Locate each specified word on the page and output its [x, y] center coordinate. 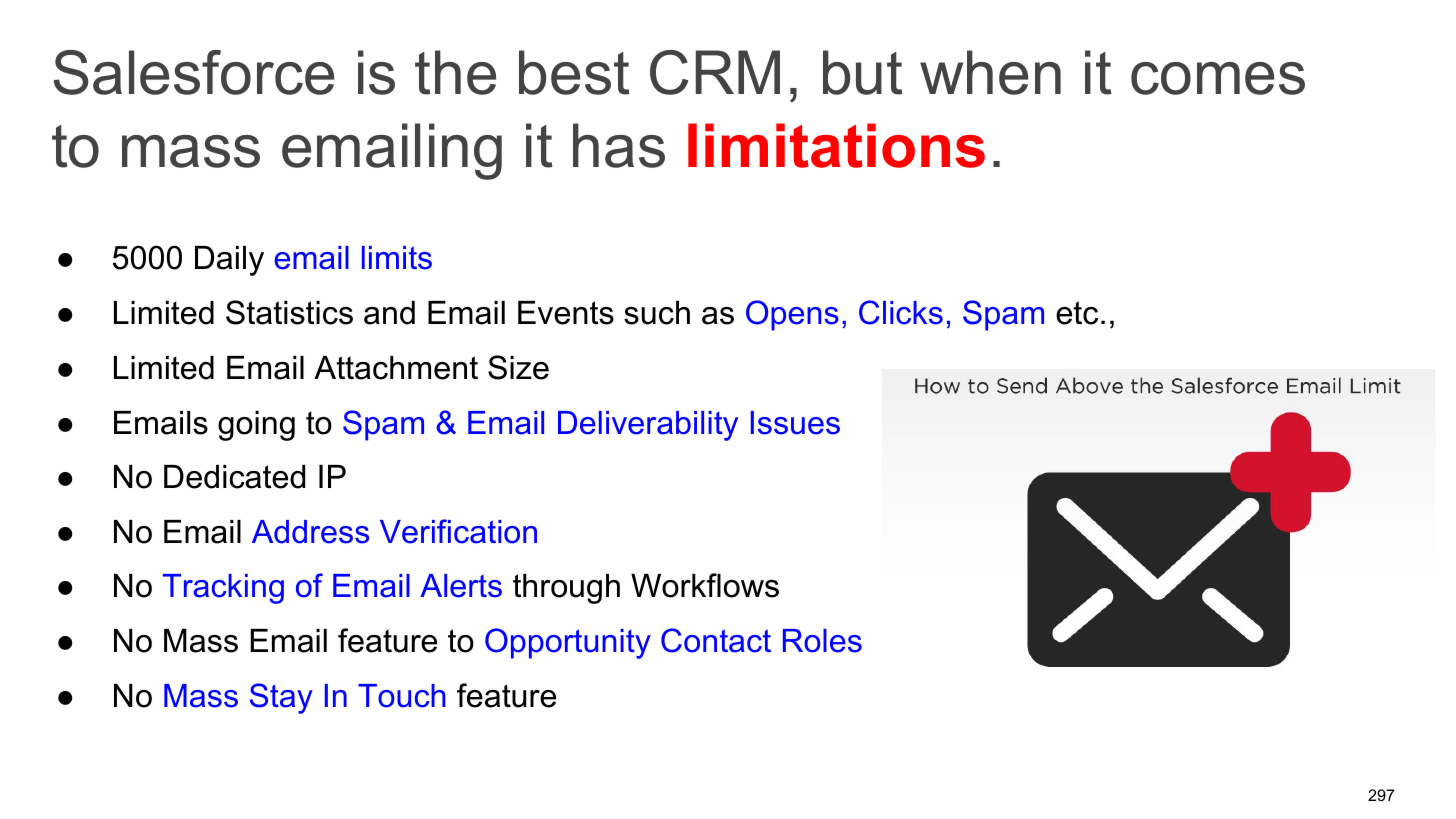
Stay [281, 698]
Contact [716, 640]
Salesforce [194, 72]
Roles [822, 641]
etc [1077, 313]
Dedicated [234, 477]
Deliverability [648, 426]
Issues [795, 423]
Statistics [289, 312]
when [990, 72]
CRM [715, 72]
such [657, 313]
